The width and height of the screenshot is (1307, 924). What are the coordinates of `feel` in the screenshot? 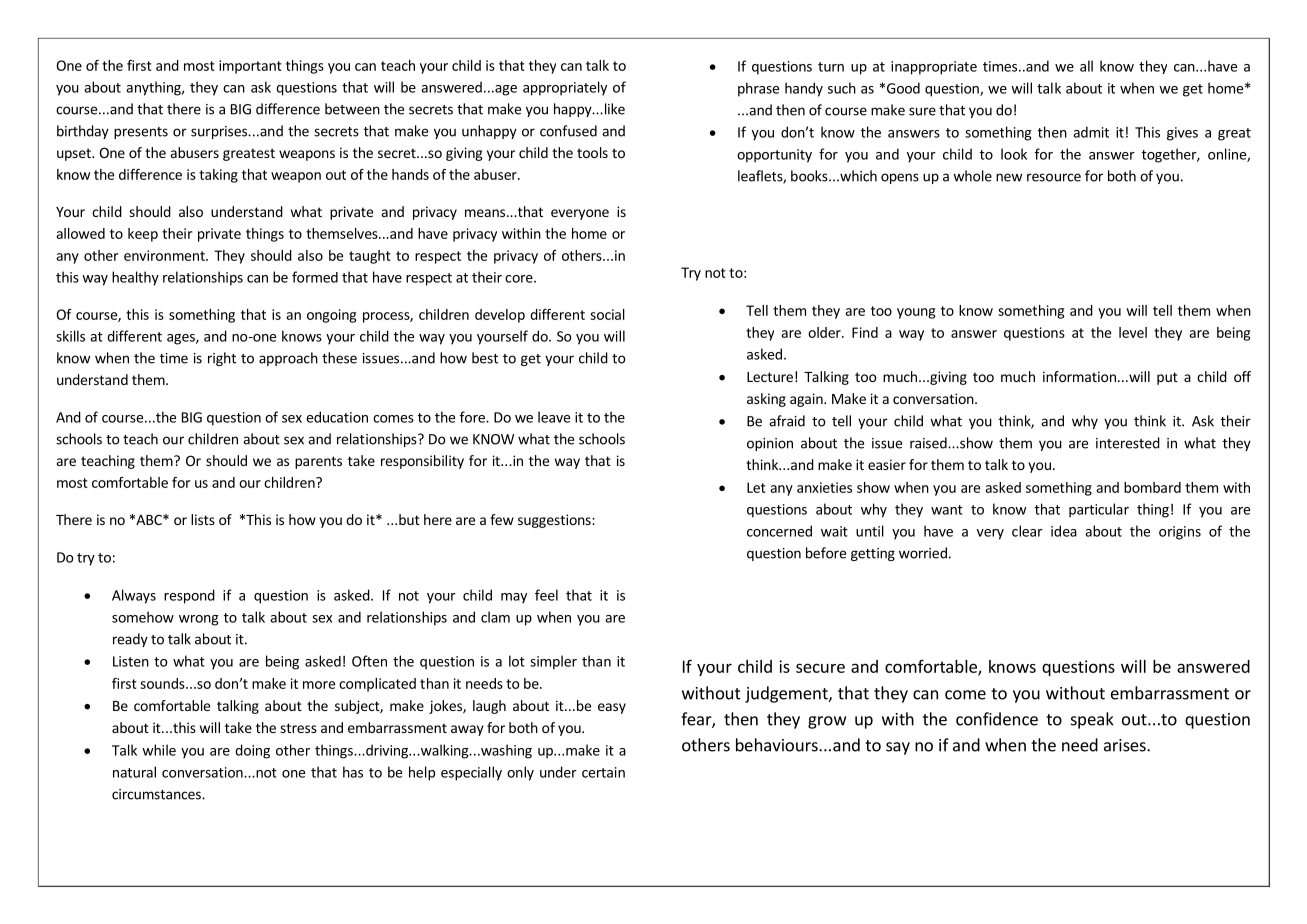 It's located at (546, 595).
